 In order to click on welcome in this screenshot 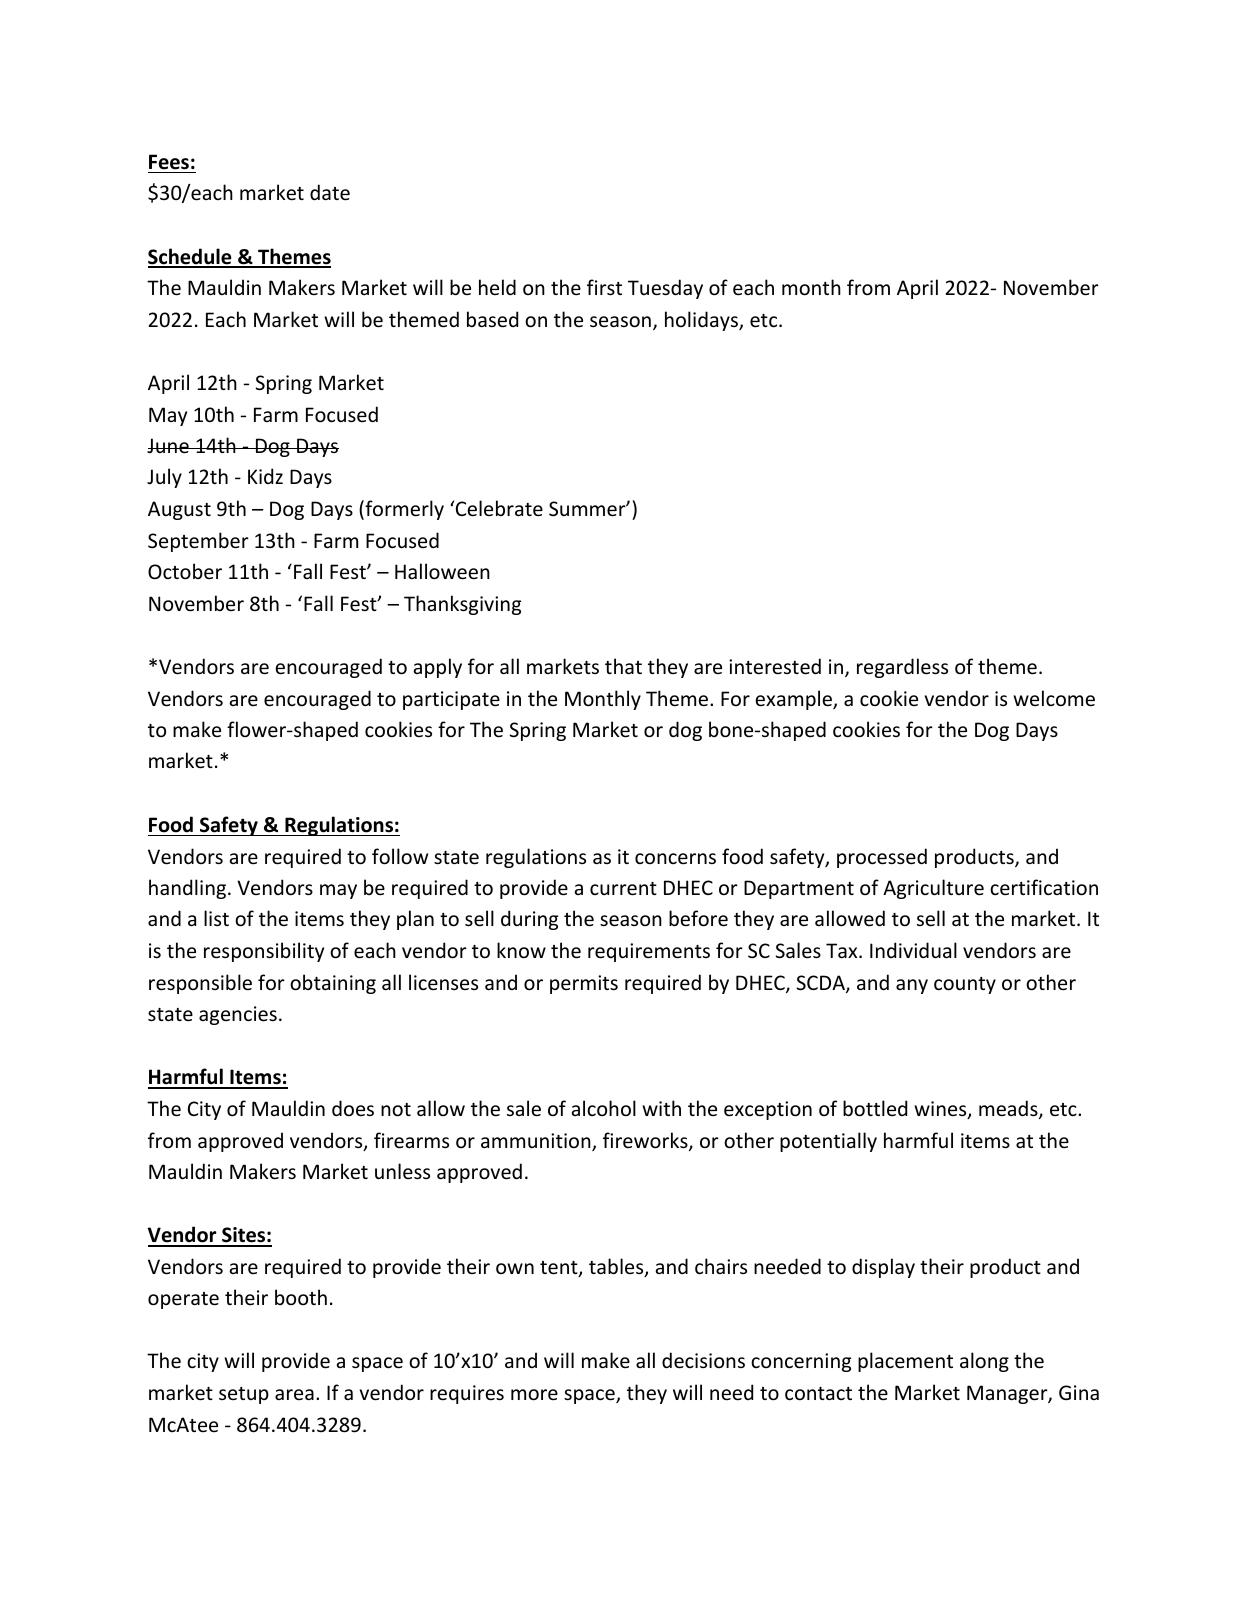, I will do `click(1054, 698)`.
